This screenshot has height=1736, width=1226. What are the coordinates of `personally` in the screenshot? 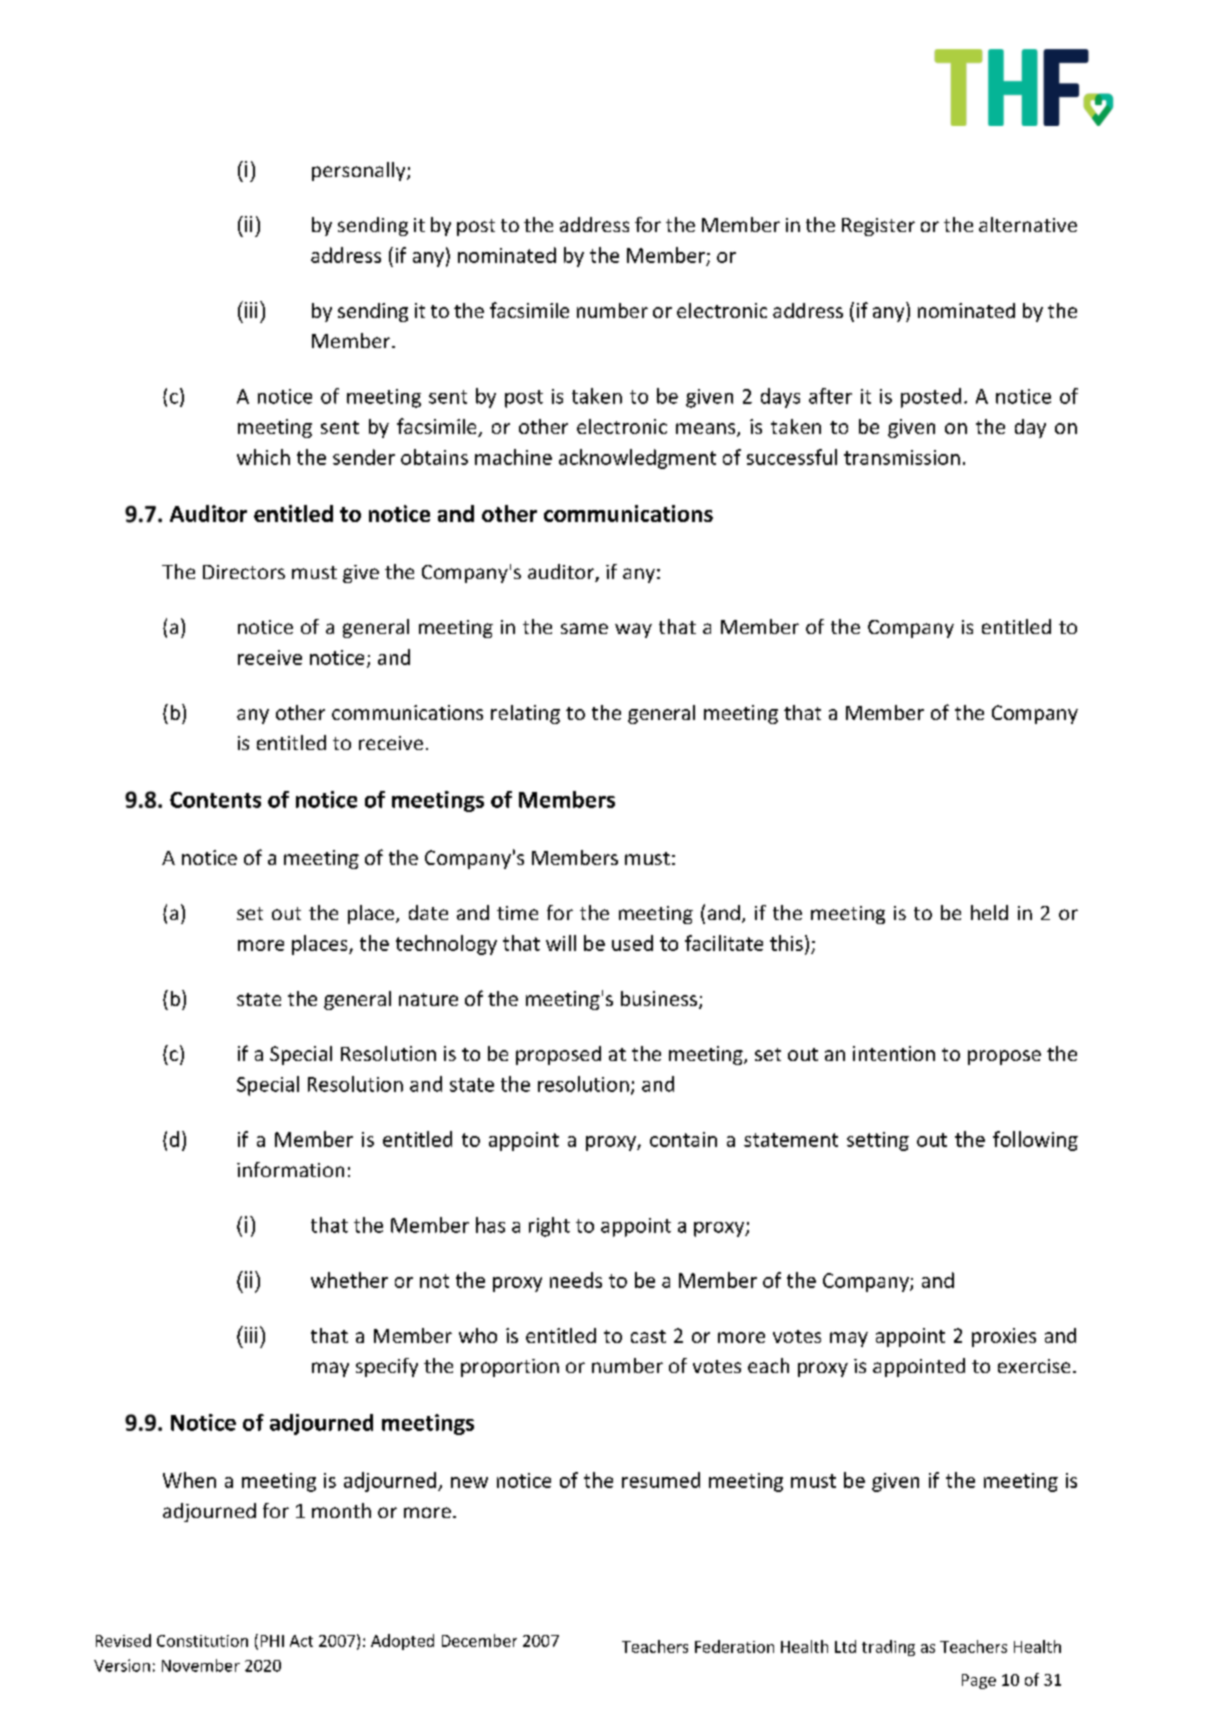 It's located at (360, 171).
